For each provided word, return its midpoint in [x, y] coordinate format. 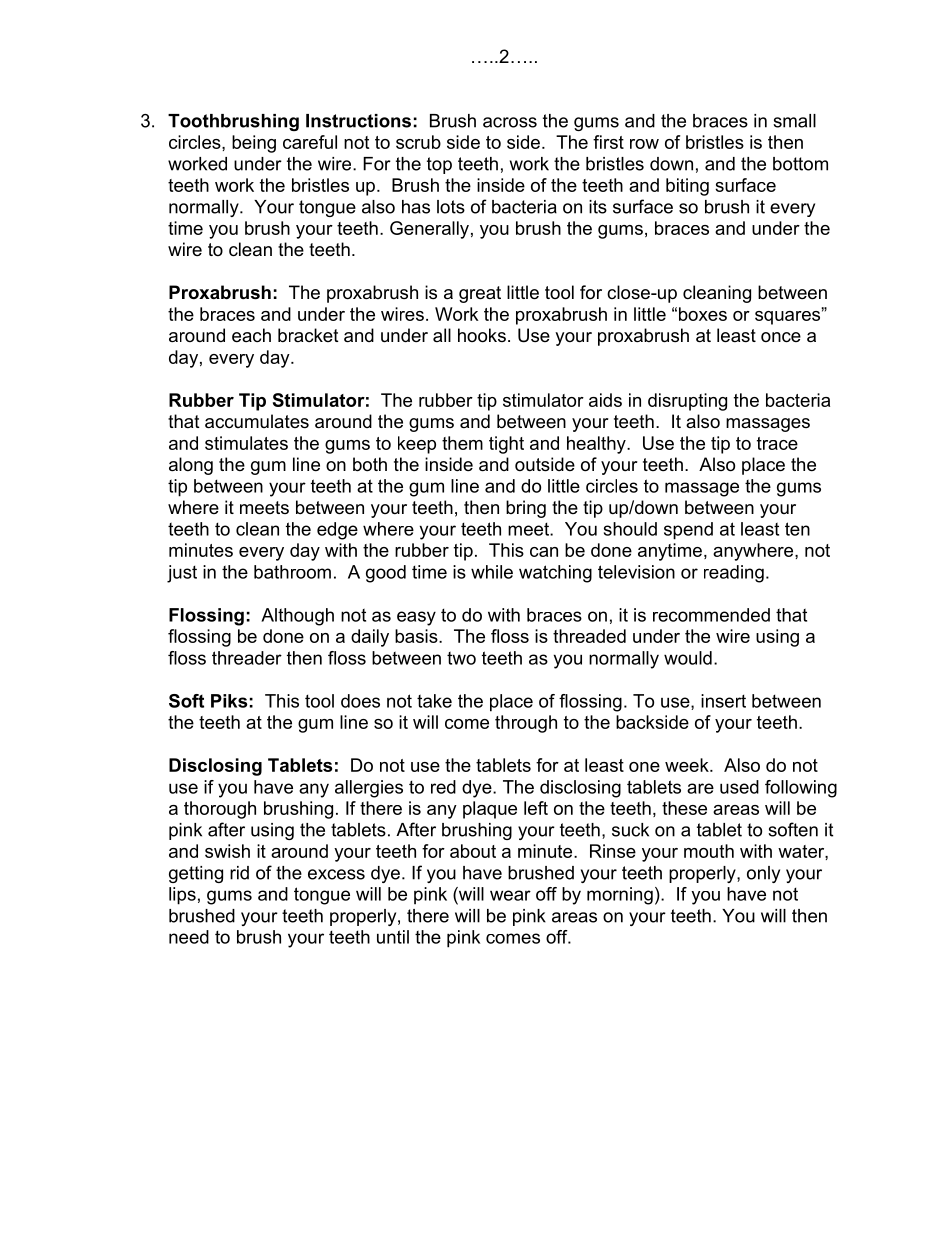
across [510, 122]
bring [526, 509]
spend [688, 531]
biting [687, 187]
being [254, 144]
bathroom [292, 572]
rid [239, 873]
